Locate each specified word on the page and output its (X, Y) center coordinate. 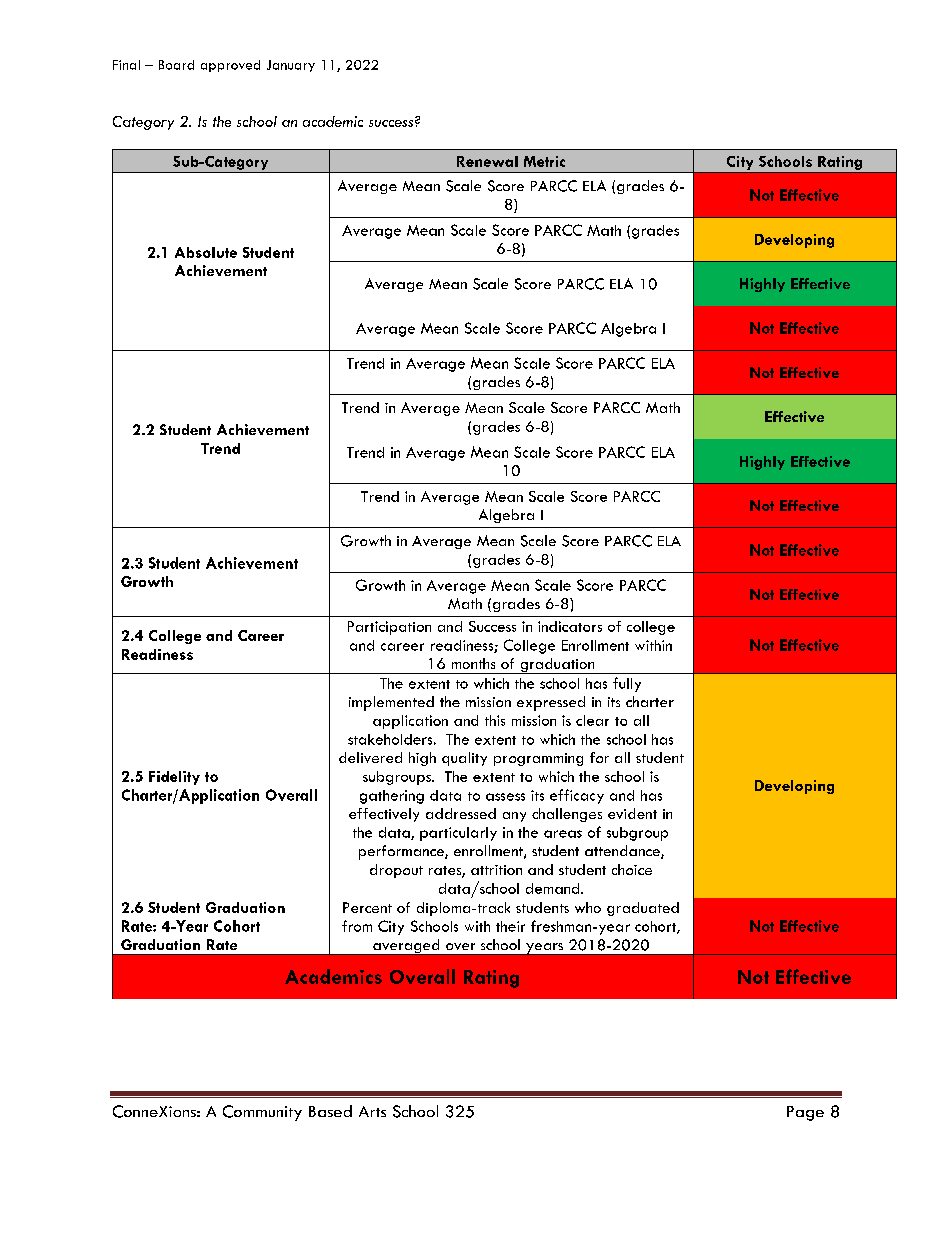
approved (230, 66)
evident (632, 813)
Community (262, 1113)
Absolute (206, 252)
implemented (391, 703)
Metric (544, 161)
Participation (389, 628)
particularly (458, 834)
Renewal (487, 161)
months (473, 663)
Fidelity (174, 778)
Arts (372, 1111)
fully (627, 684)
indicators (570, 626)
